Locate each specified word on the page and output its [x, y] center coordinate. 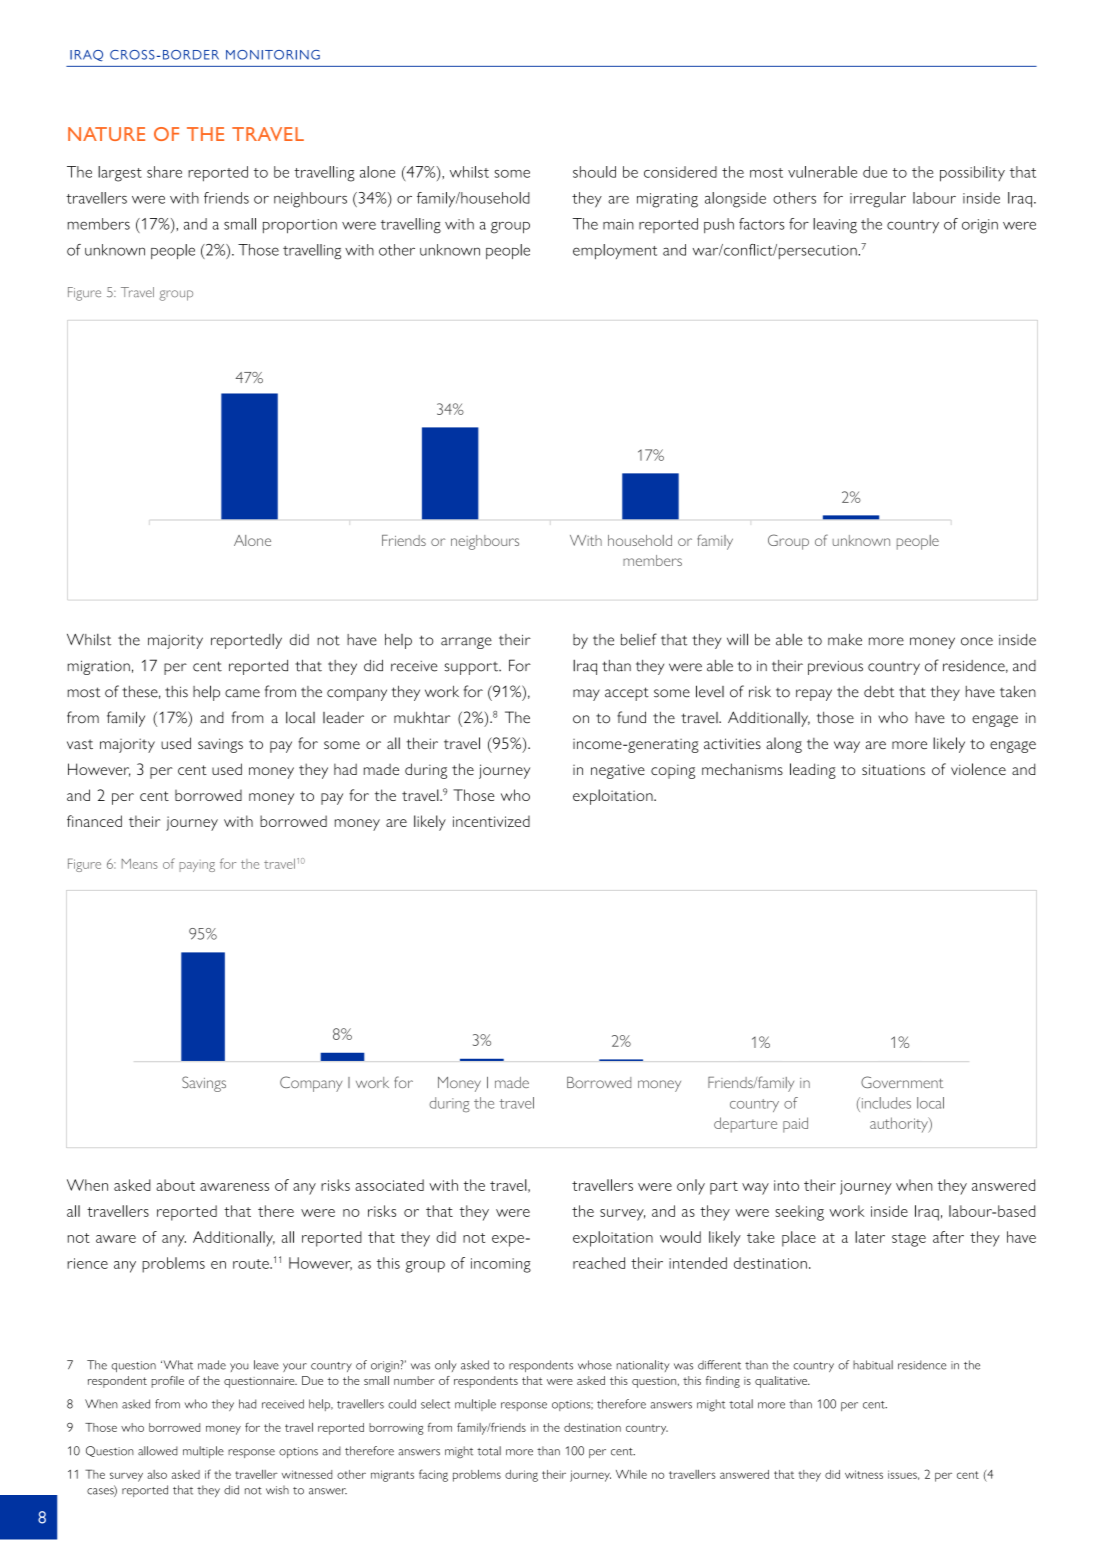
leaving [835, 226]
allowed [158, 1451]
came [242, 693]
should [594, 172]
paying [197, 866]
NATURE [106, 134]
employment [615, 251]
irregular [878, 200]
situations [893, 769]
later [870, 1237]
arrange [466, 643]
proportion [300, 226]
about [175, 1185]
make [845, 640]
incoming [501, 1265]
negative [618, 771]
